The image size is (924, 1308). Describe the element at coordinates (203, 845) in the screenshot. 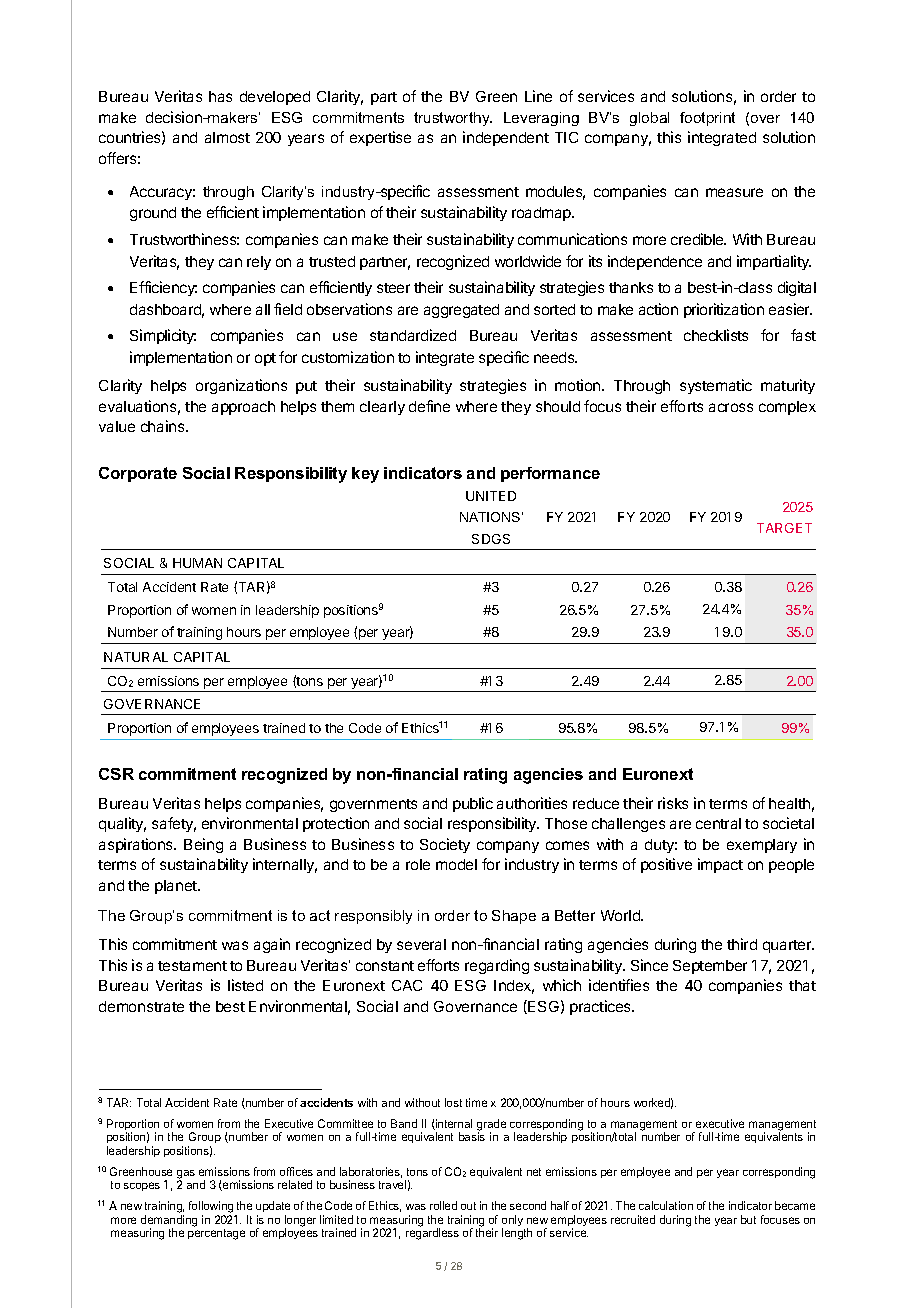

I see `Being` at that location.
